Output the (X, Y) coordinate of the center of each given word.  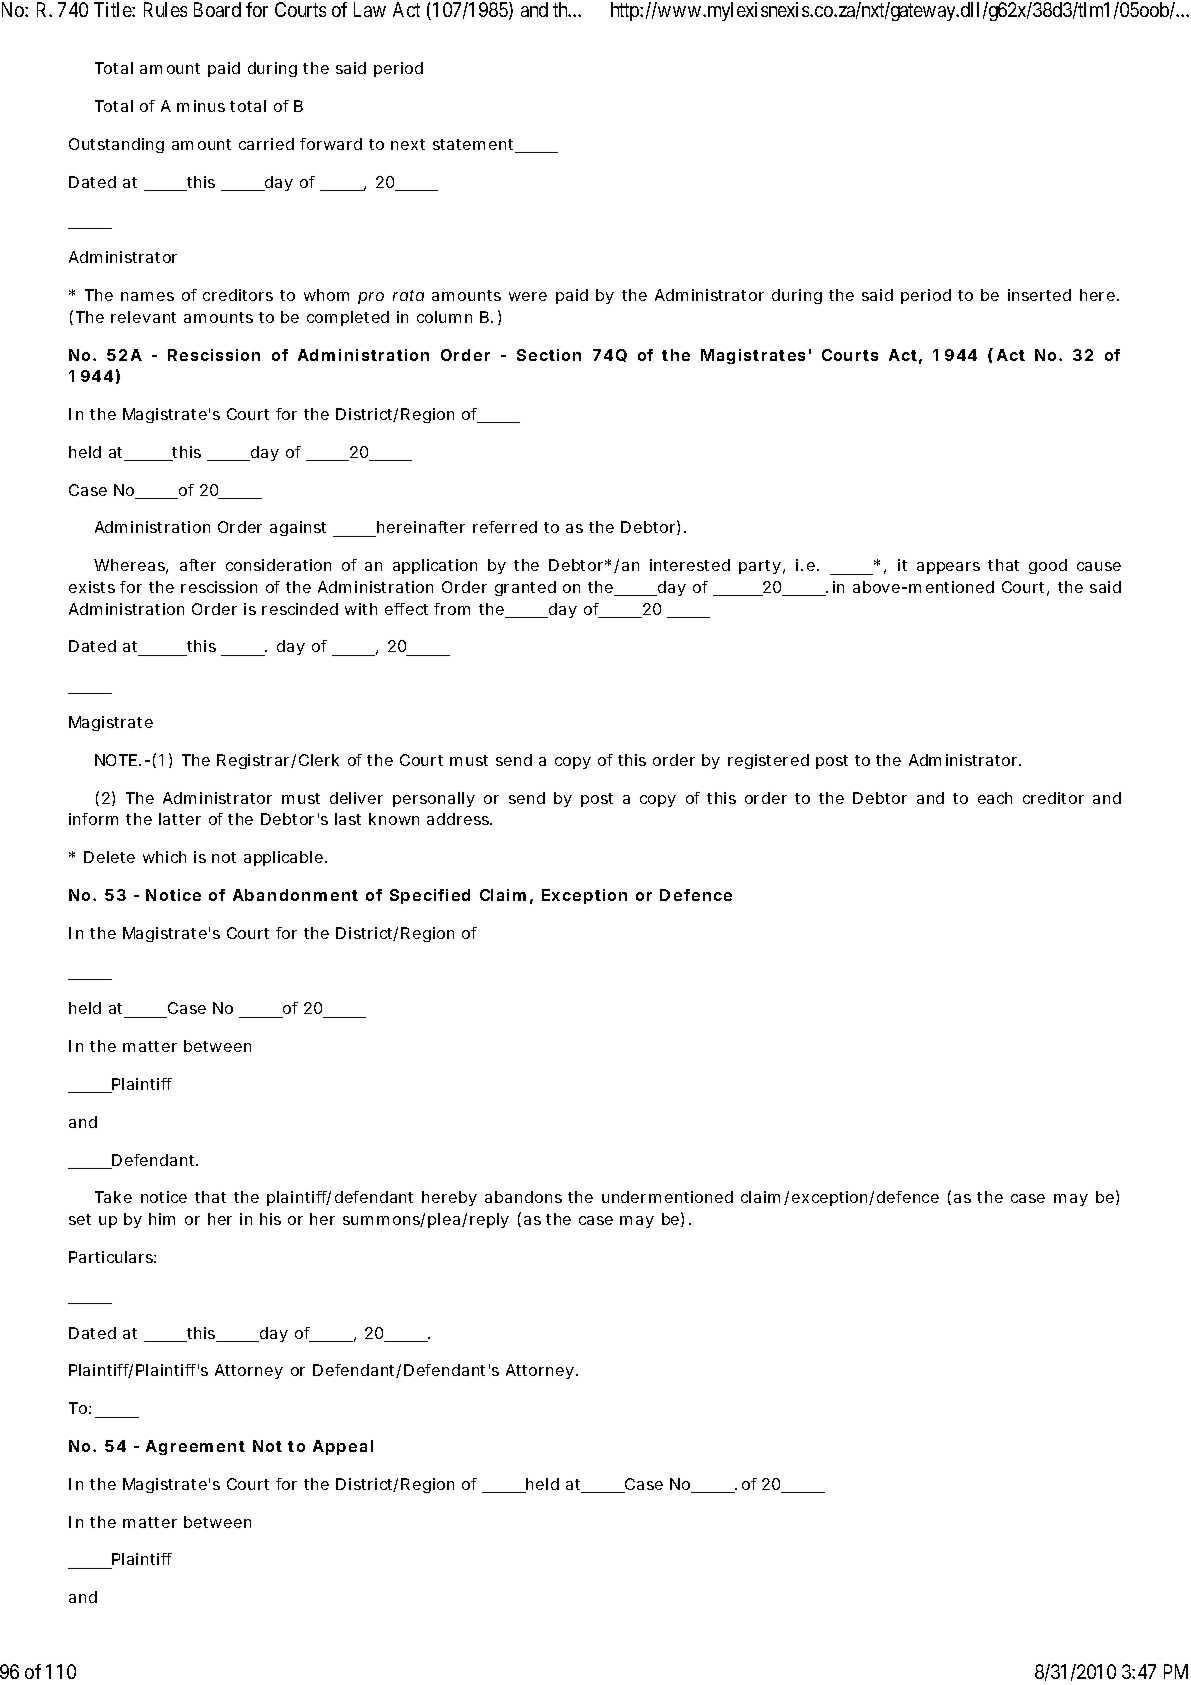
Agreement (195, 1447)
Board (217, 9)
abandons (523, 1197)
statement (475, 146)
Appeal (343, 1447)
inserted (1039, 295)
